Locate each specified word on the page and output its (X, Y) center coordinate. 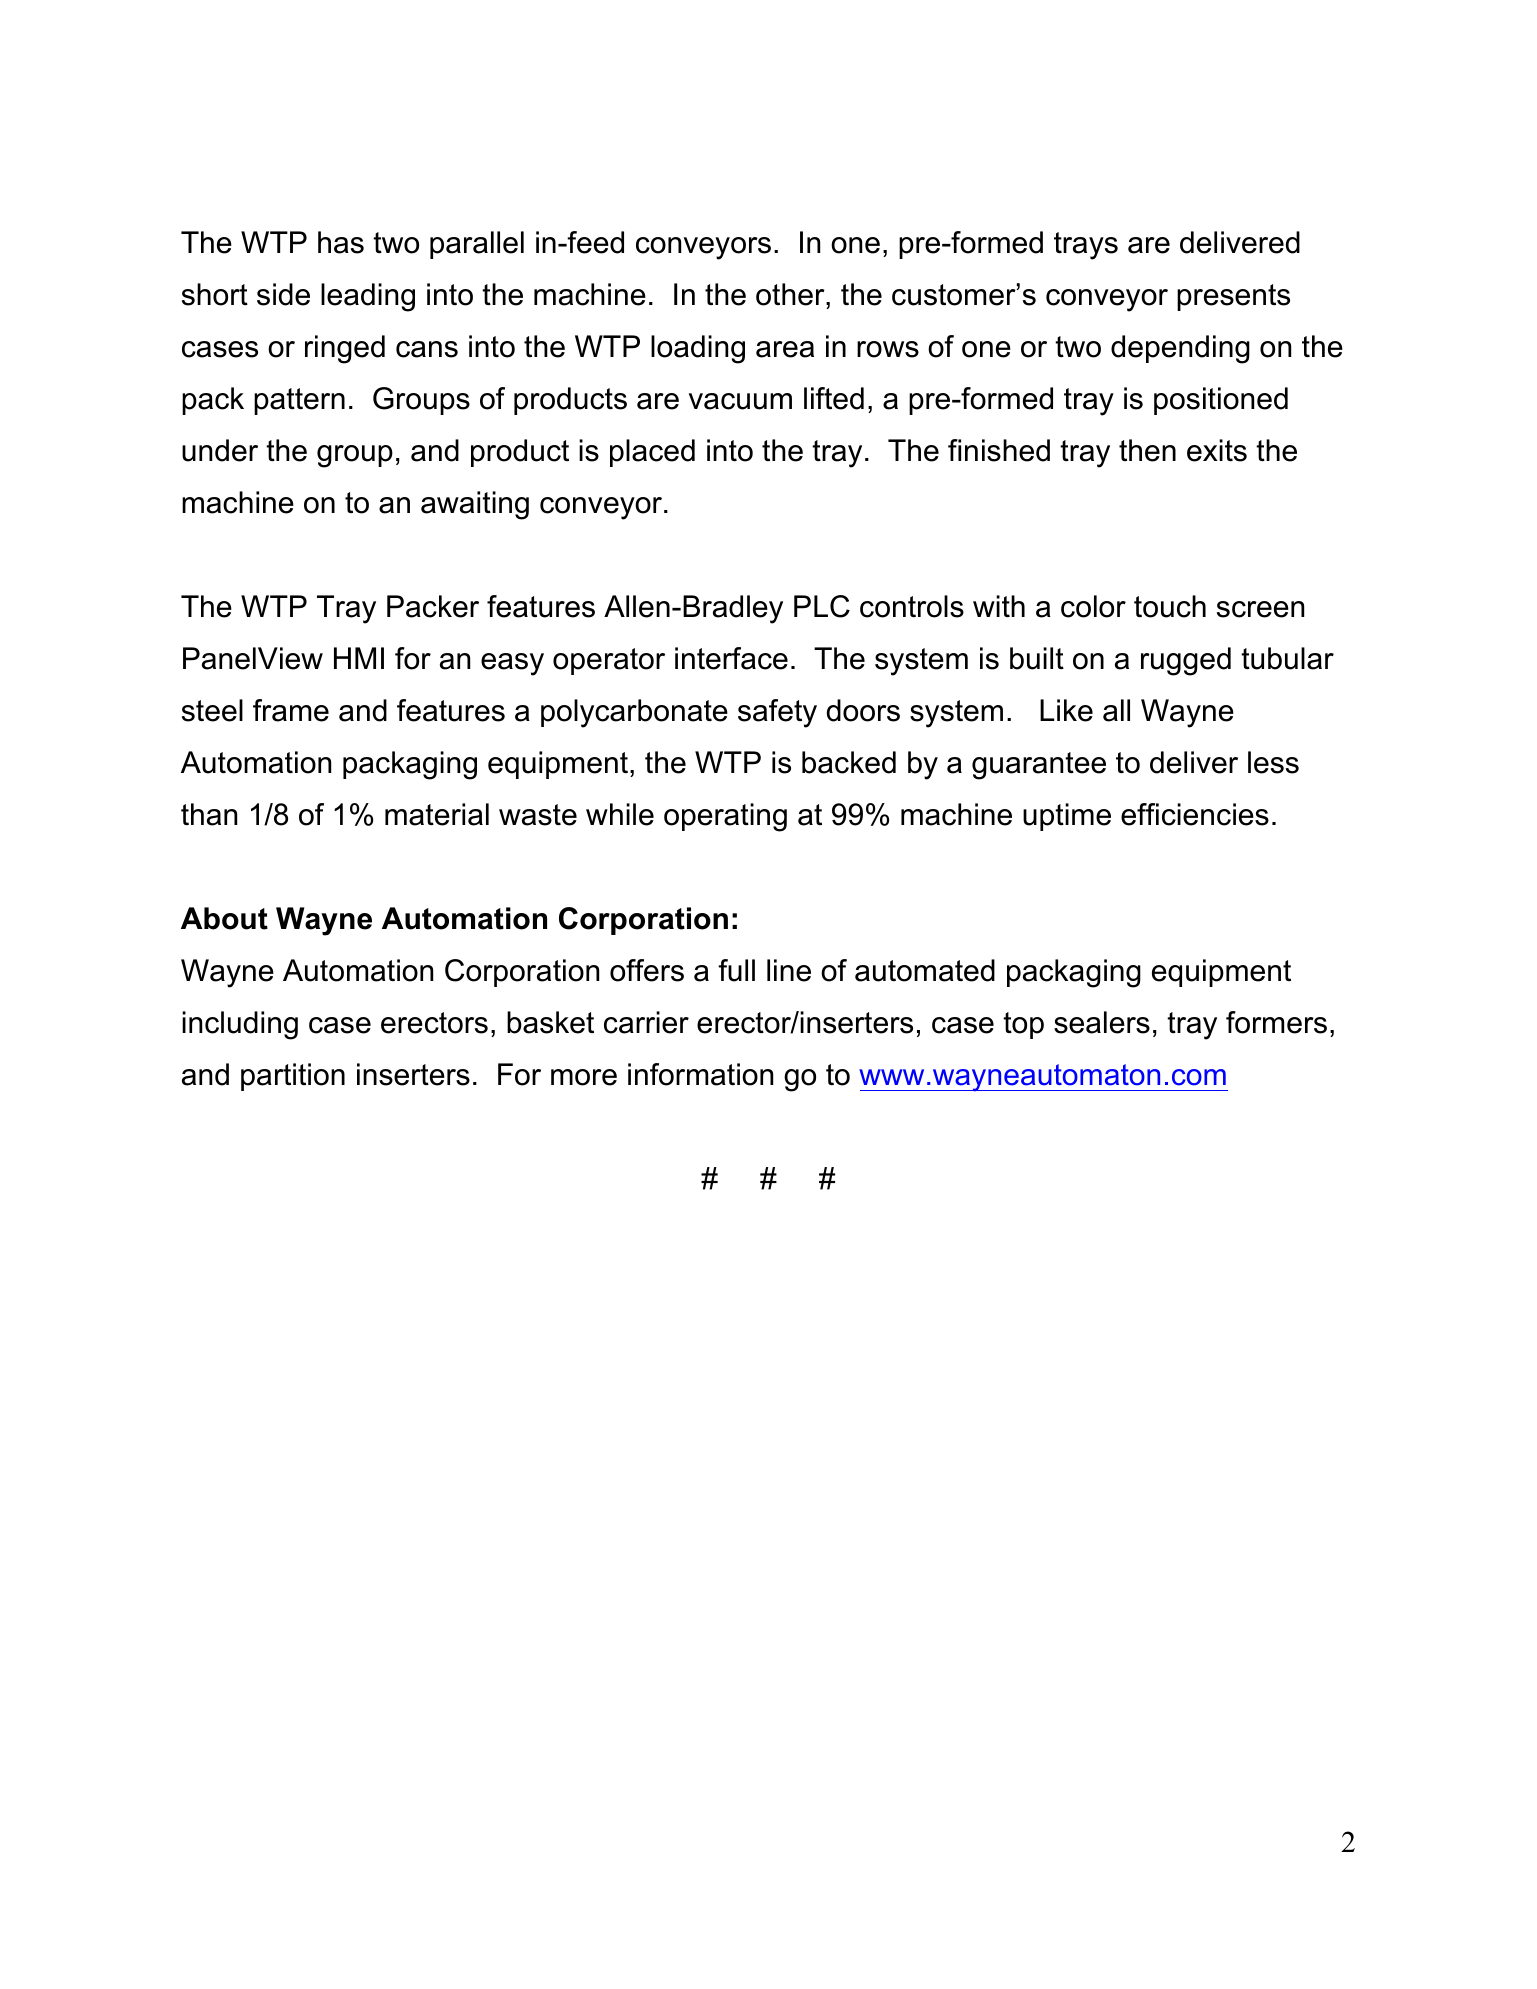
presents (1233, 297)
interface (731, 658)
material (437, 814)
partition (293, 1077)
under (220, 450)
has (341, 242)
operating (725, 817)
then (1147, 450)
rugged (1186, 661)
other (791, 294)
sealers (1102, 1022)
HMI (359, 658)
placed (652, 453)
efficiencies (1195, 814)
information (700, 1074)
